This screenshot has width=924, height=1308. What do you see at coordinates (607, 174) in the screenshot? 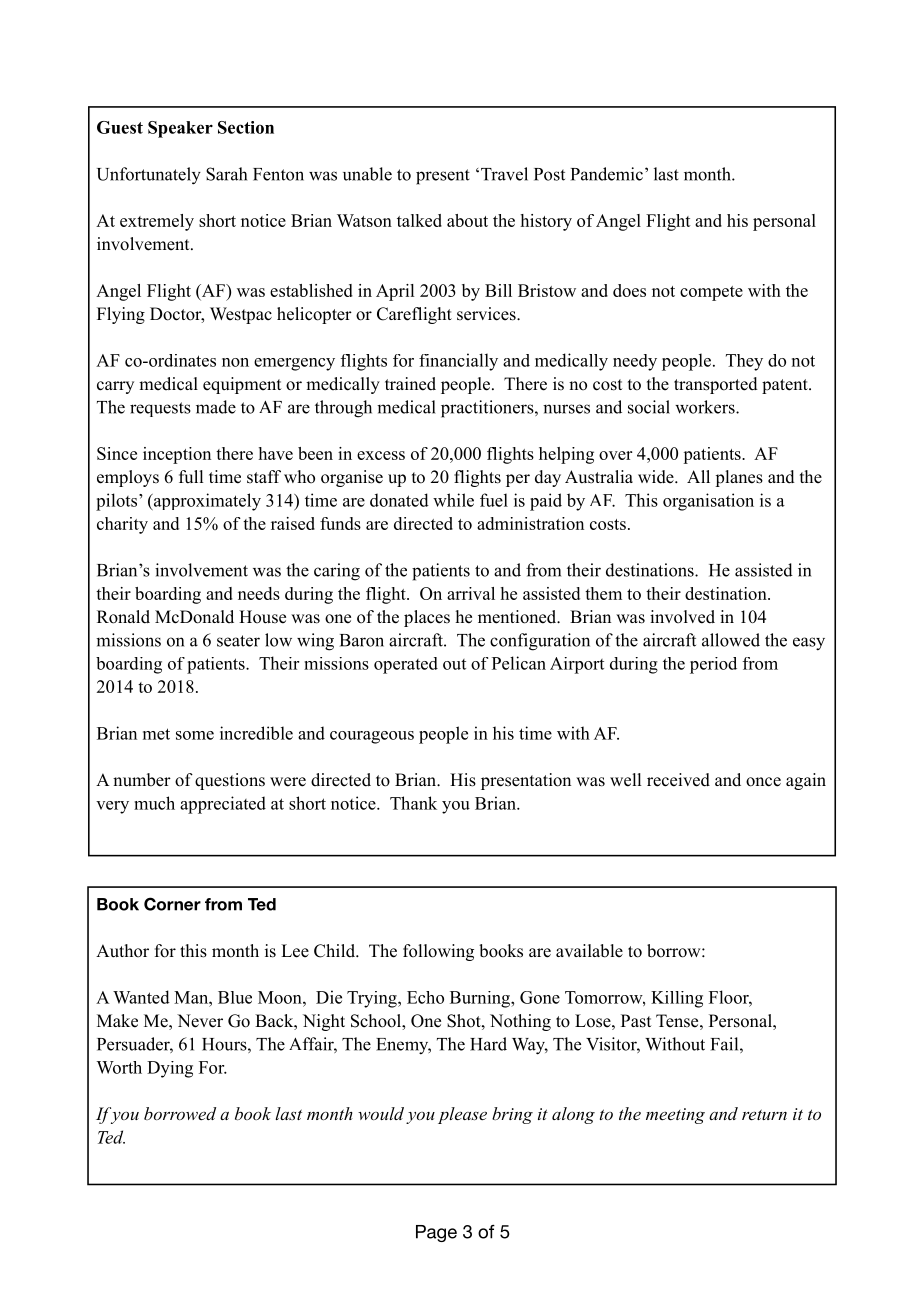
I see `Pandemic` at bounding box center [607, 174].
